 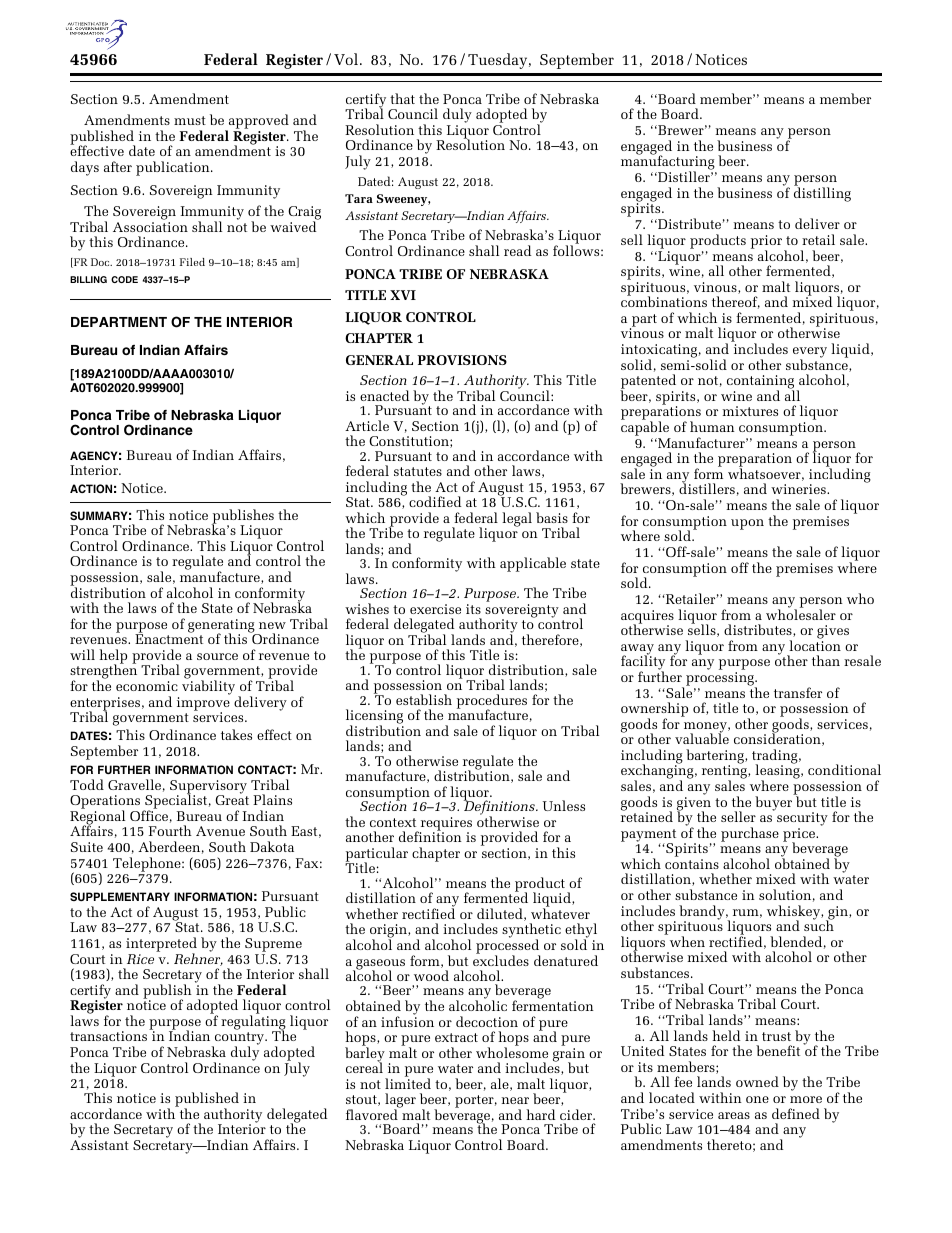 I want to click on Enactment, so click(x=169, y=639).
